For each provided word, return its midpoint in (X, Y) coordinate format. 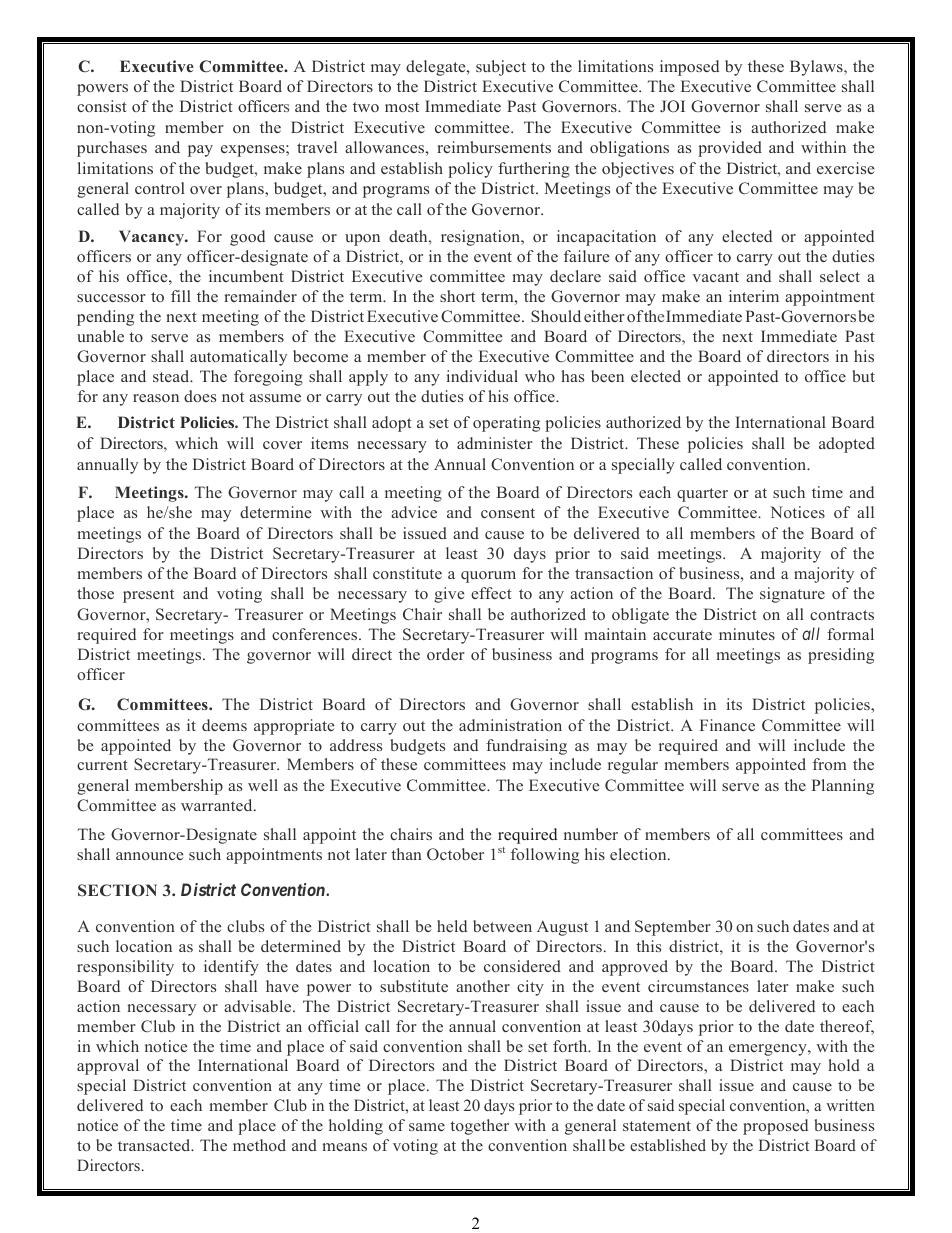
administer (495, 443)
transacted (155, 1145)
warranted (218, 805)
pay (200, 151)
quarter (702, 495)
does (200, 396)
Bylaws (817, 68)
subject (501, 68)
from (829, 764)
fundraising (526, 747)
